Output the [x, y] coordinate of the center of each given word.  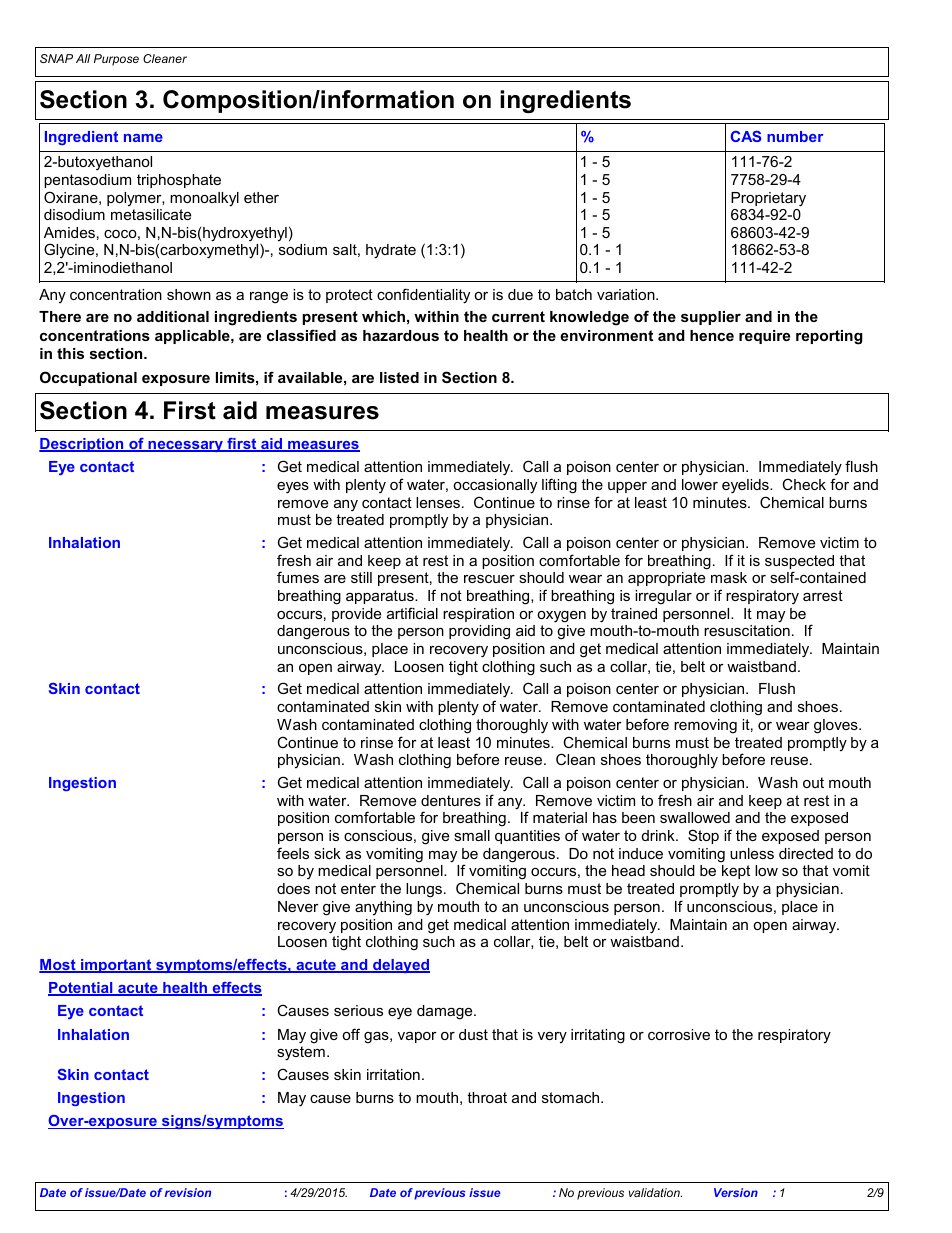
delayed [400, 966]
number [795, 136]
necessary [186, 446]
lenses [438, 502]
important [116, 966]
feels [293, 853]
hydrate [391, 251]
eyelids [746, 486]
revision [188, 1192]
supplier [711, 318]
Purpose [116, 60]
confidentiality [423, 296]
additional [173, 316]
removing [705, 726]
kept [736, 872]
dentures [451, 800]
